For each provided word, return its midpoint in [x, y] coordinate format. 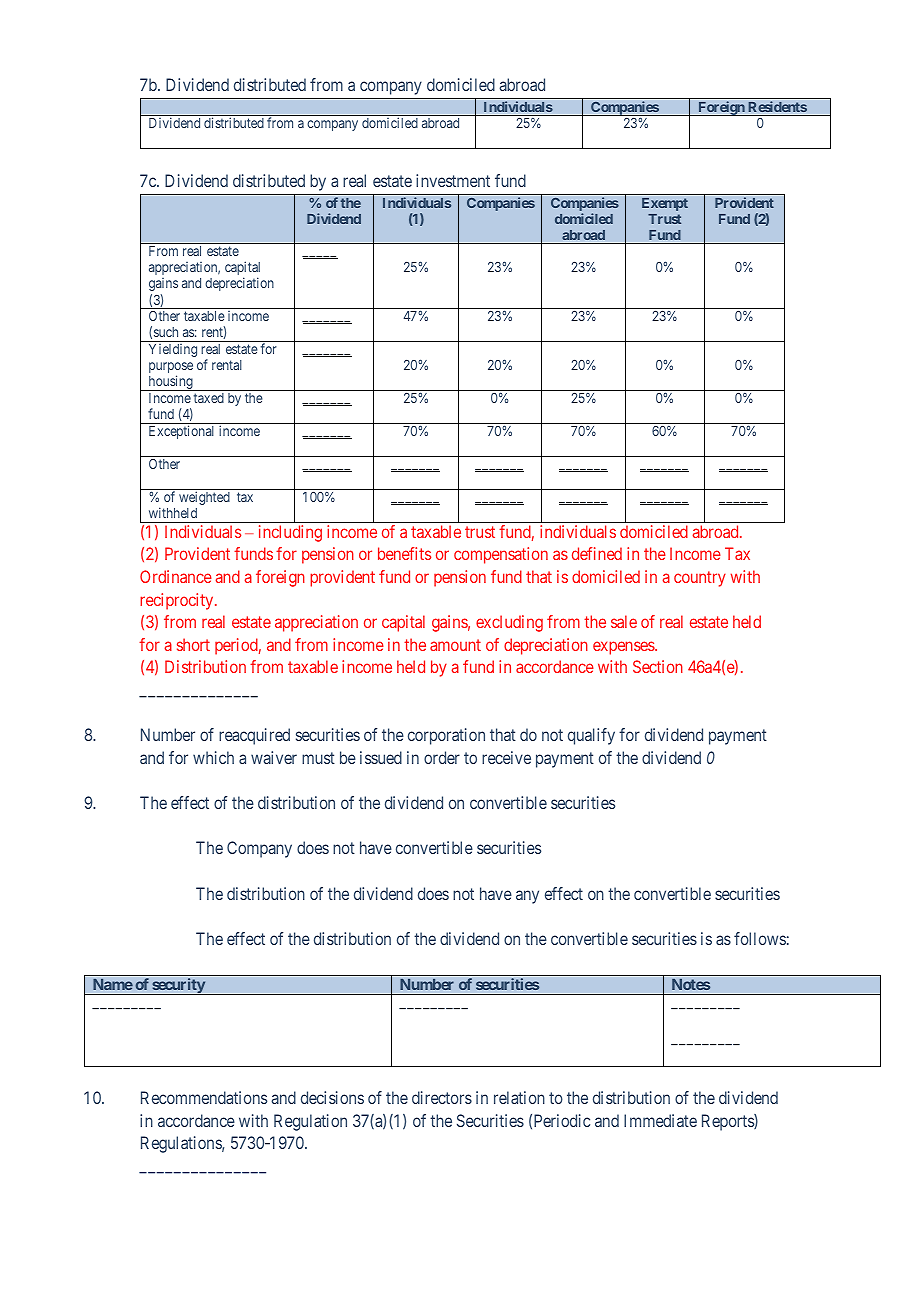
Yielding [173, 350]
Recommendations [204, 1097]
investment [453, 180]
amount [455, 645]
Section [658, 666]
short [193, 644]
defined [597, 553]
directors [442, 1097]
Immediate [660, 1120]
